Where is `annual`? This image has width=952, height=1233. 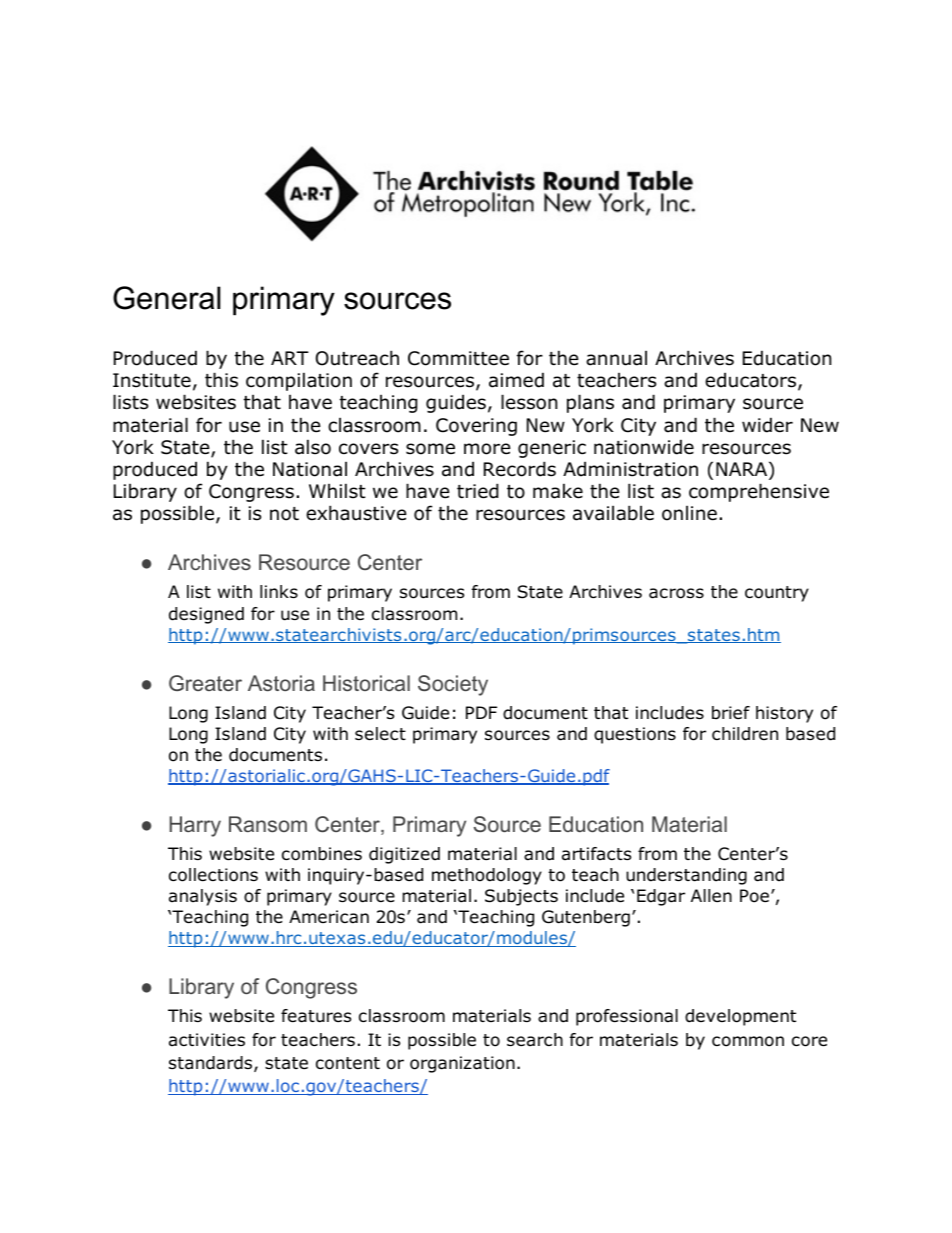 annual is located at coordinates (616, 358).
